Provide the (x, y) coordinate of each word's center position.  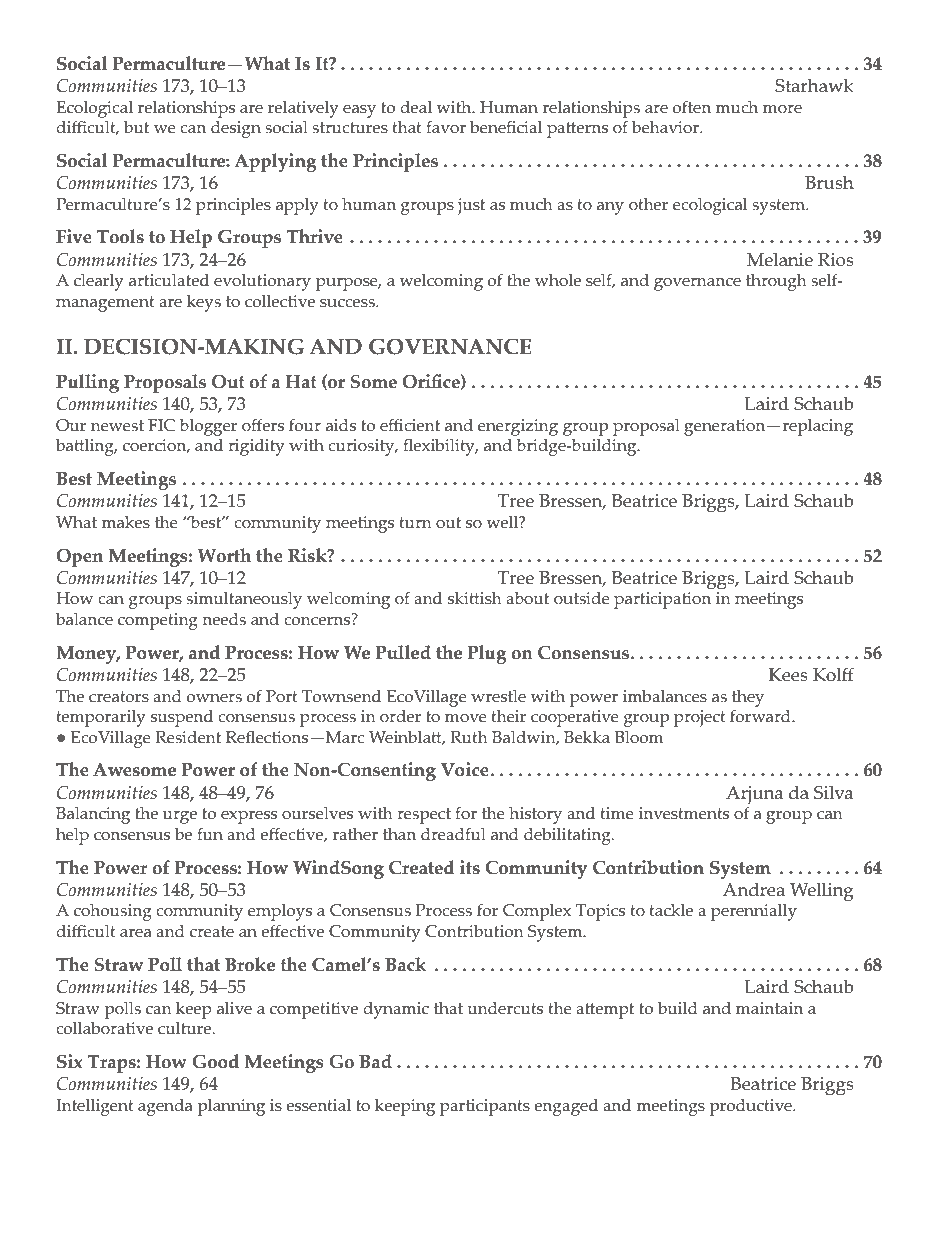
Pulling (87, 383)
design (236, 129)
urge (180, 817)
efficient (410, 425)
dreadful (453, 834)
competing (158, 621)
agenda (165, 1107)
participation (662, 600)
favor (446, 127)
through (776, 282)
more (782, 109)
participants (485, 1107)
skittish (475, 598)
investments (684, 813)
